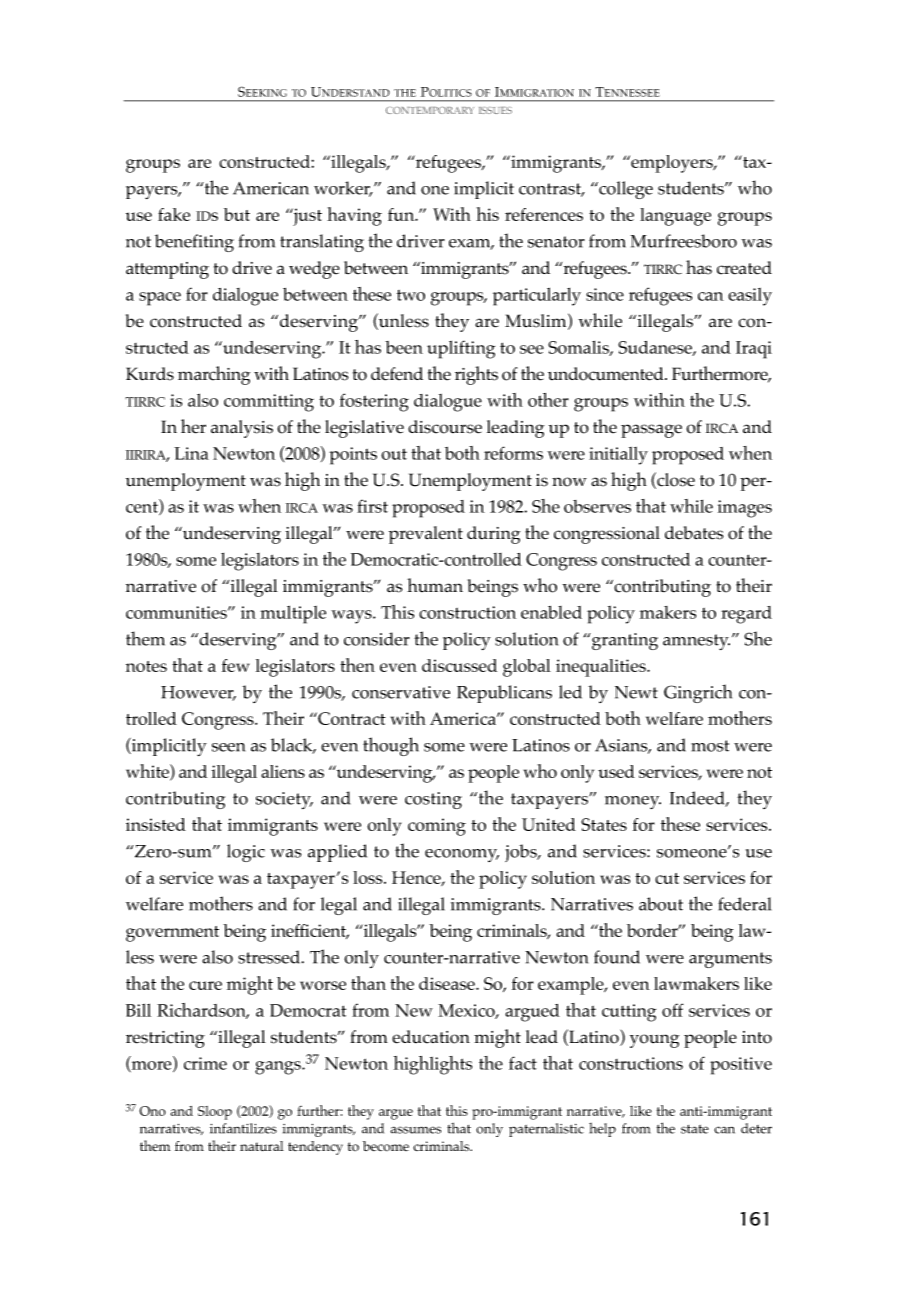 Image resolution: width=898 pixels, height=1316 pixels. Describe the element at coordinates (215, 1113) in the screenshot. I see `Sloop` at that location.
